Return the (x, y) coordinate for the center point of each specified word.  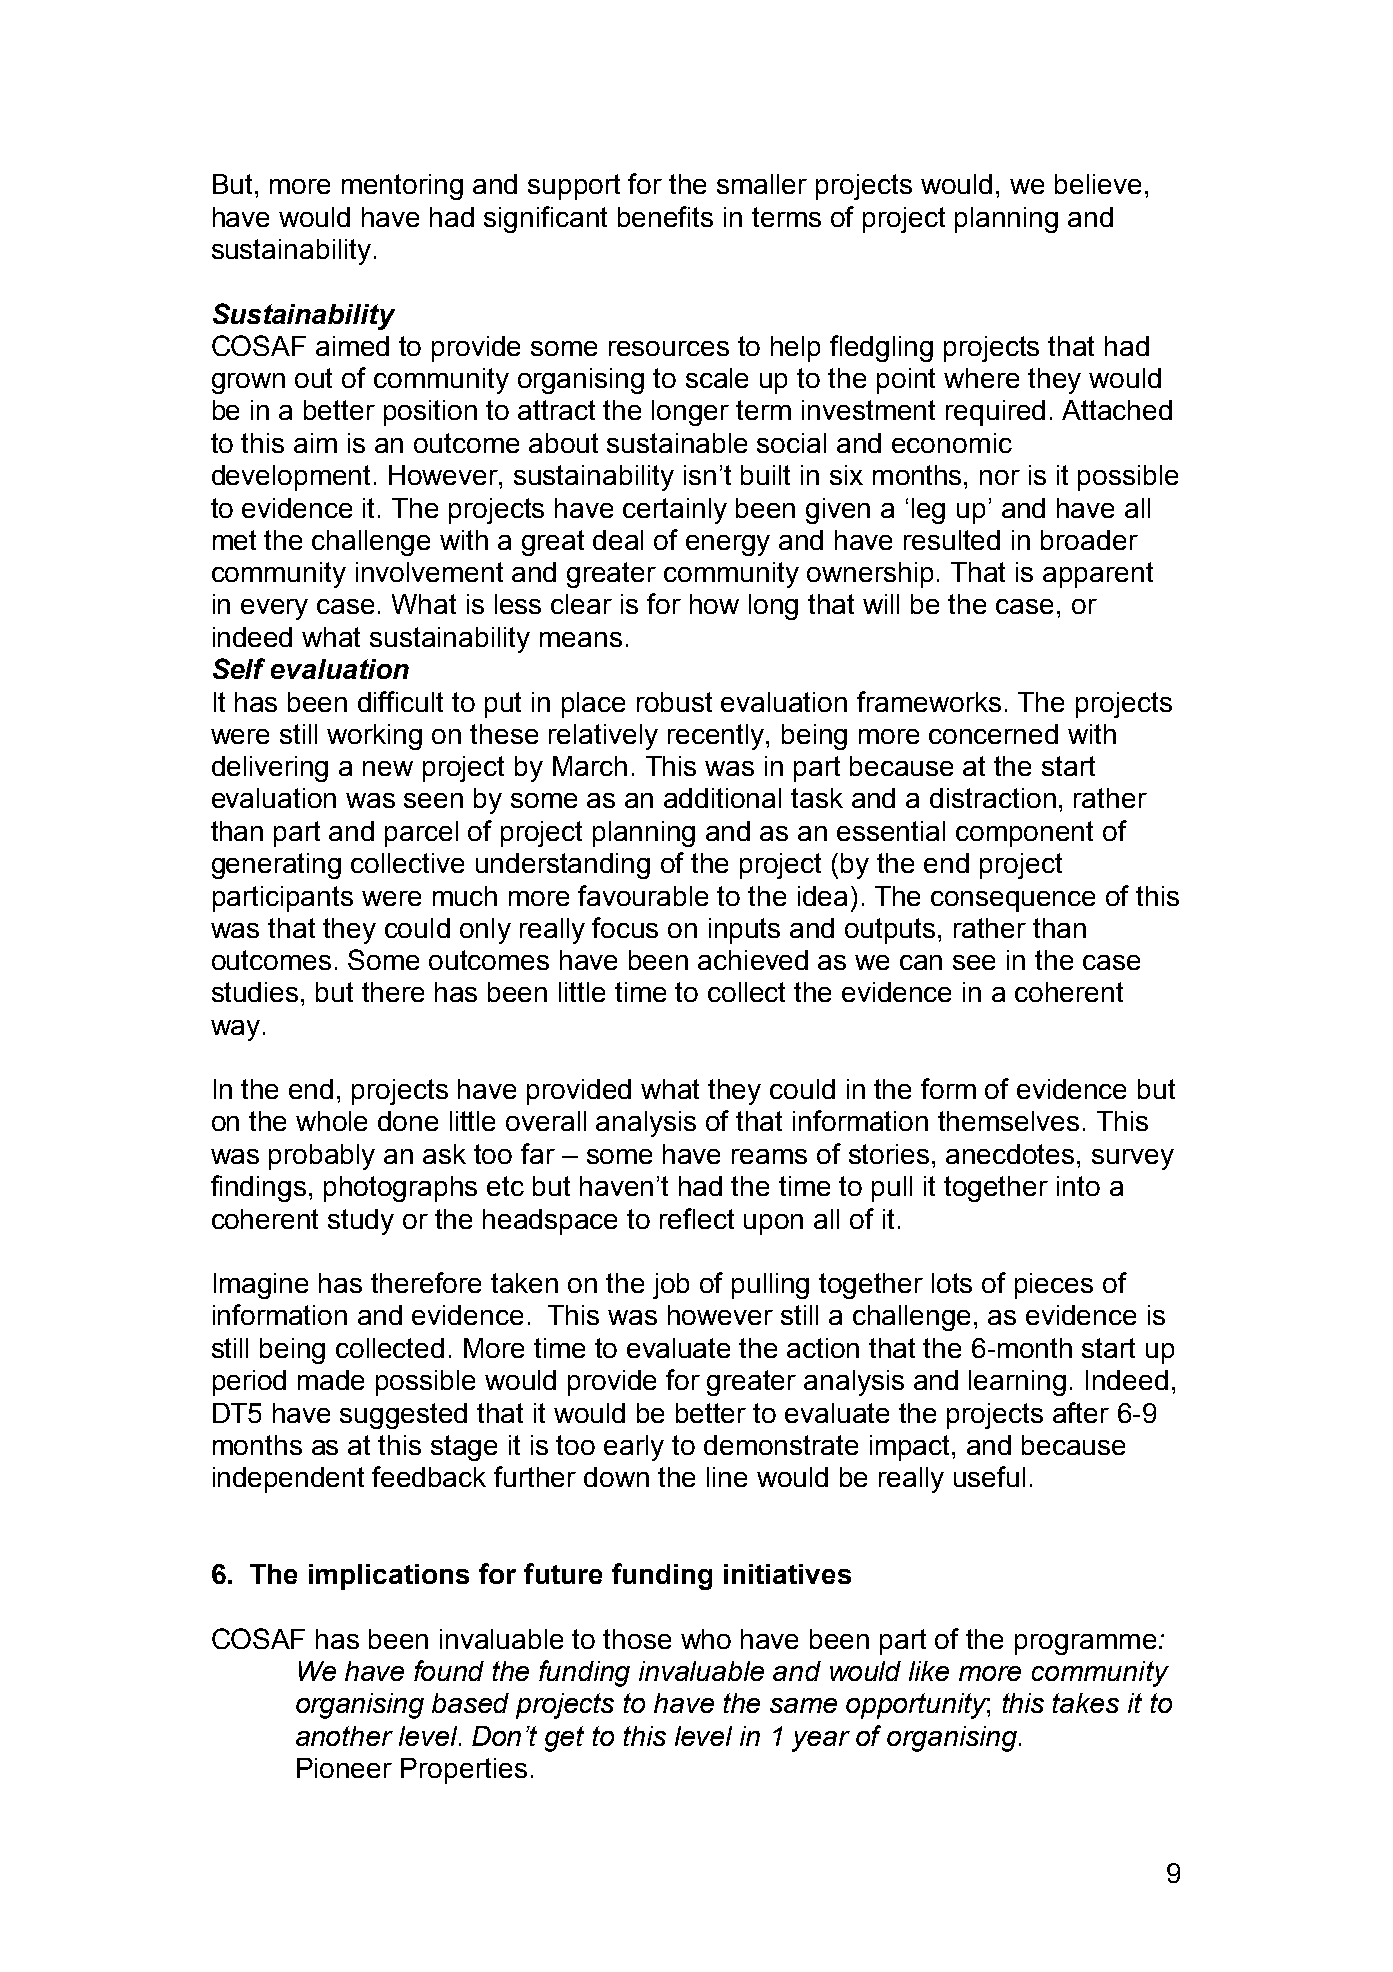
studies (255, 992)
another (344, 1736)
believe (1098, 184)
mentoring (402, 187)
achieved (753, 960)
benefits (665, 216)
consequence (1013, 901)
